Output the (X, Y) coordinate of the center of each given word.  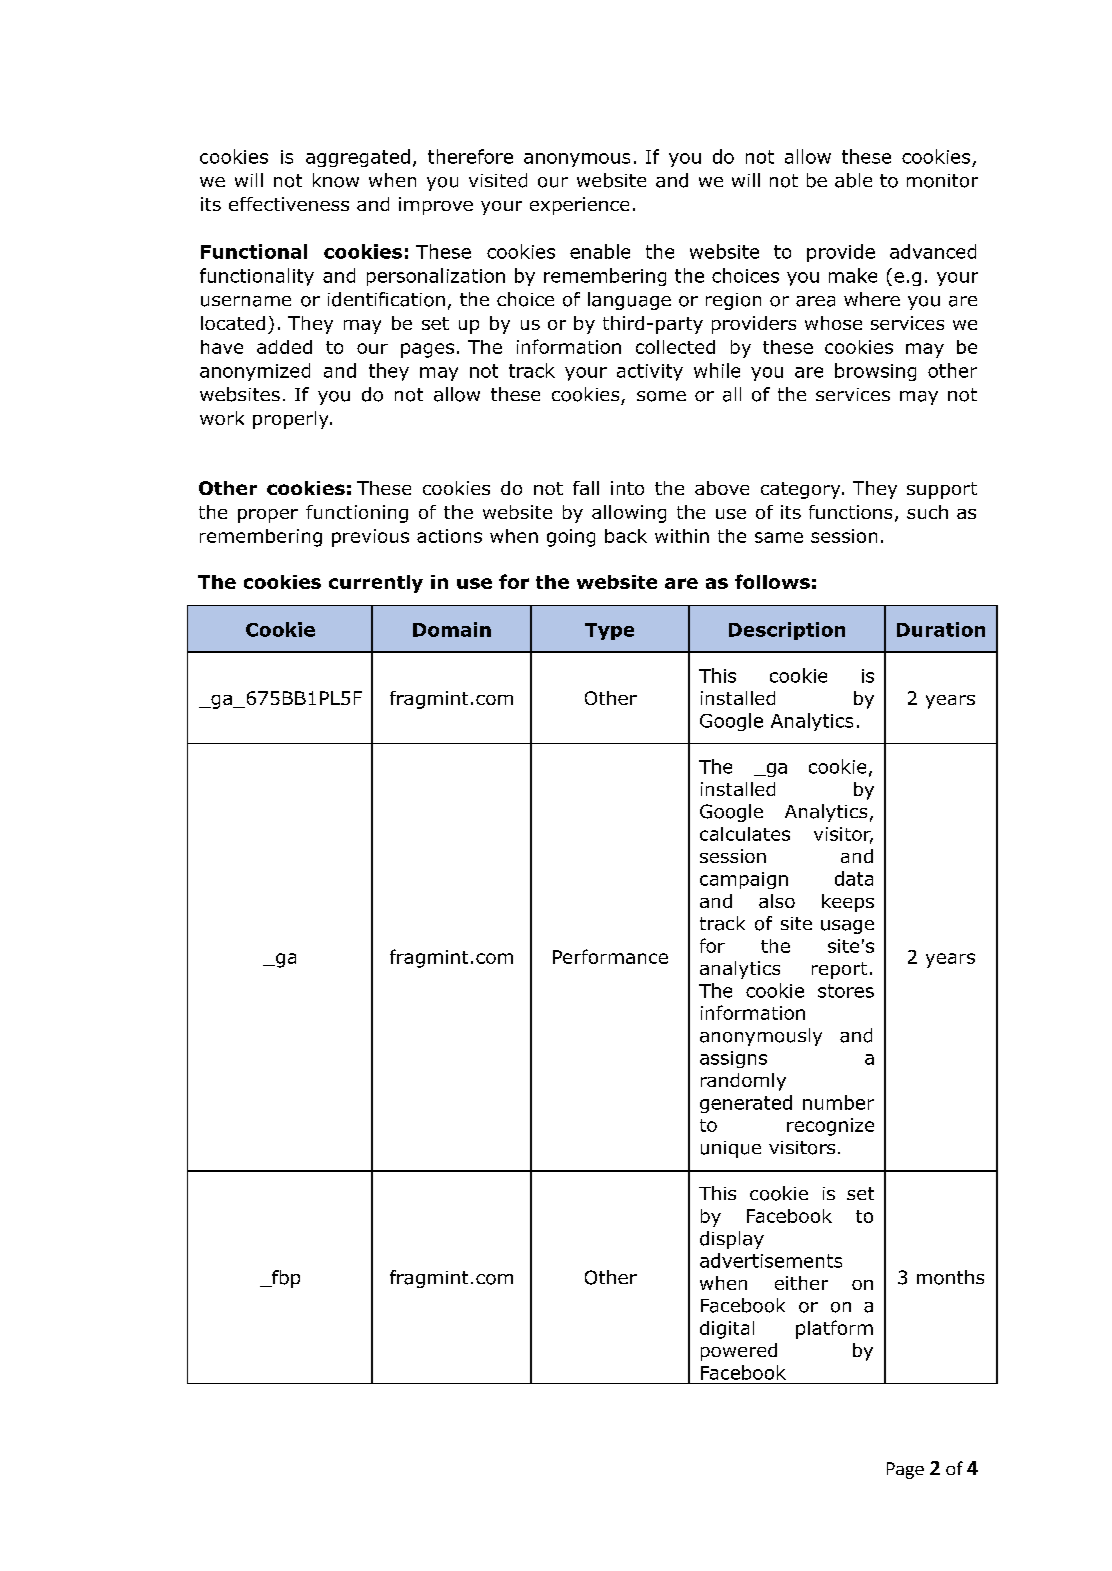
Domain (452, 629)
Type (609, 631)
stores (846, 991)
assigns (733, 1059)
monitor (942, 181)
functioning (357, 514)
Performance (610, 956)
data (854, 878)
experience (579, 206)
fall (586, 488)
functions (850, 512)
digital (727, 1330)
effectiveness (289, 204)
